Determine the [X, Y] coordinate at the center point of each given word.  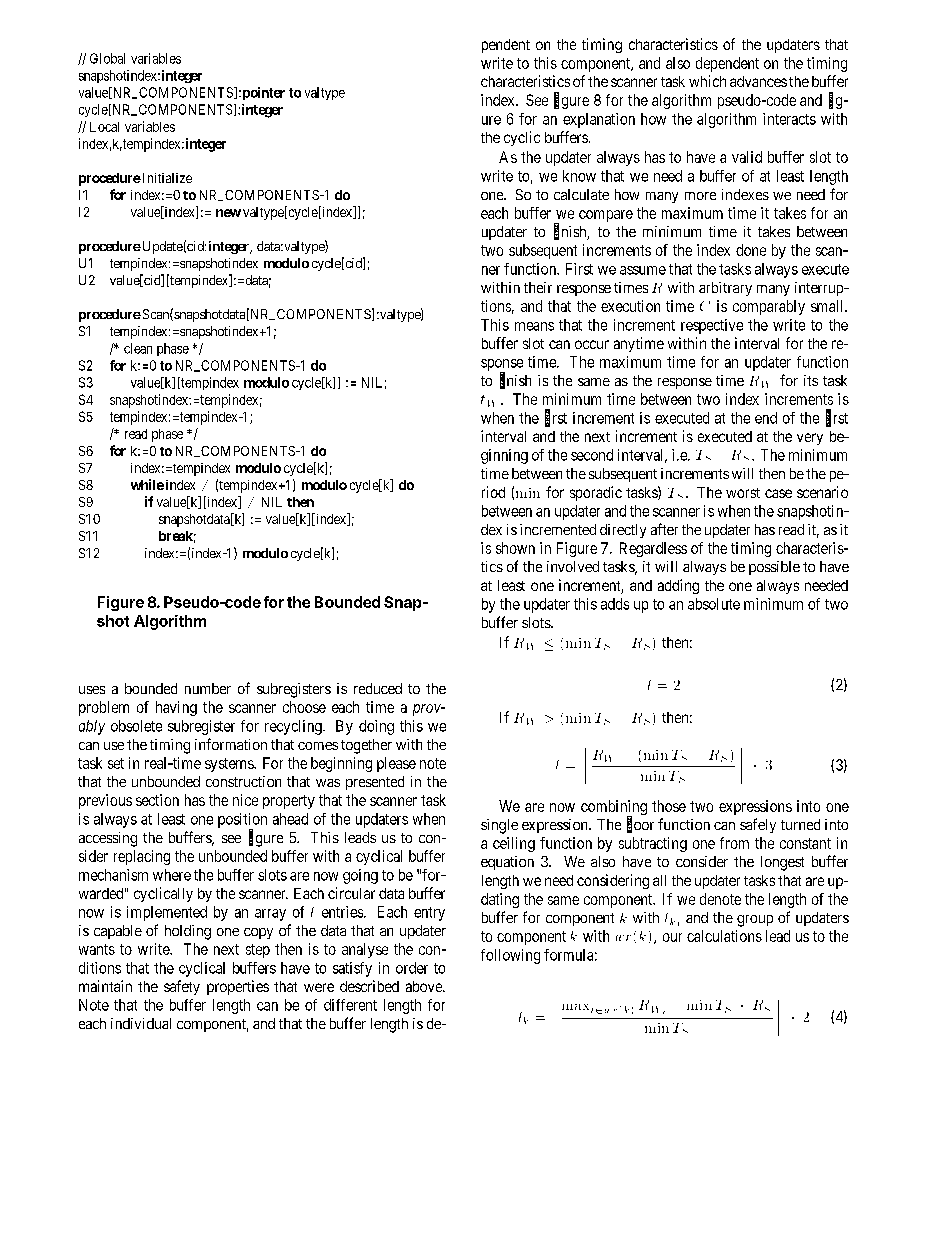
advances [758, 81]
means [534, 326]
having [176, 708]
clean [138, 348]
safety [182, 987]
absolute [714, 604]
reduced [378, 688]
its [811, 380]
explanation [599, 120]
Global [107, 58]
